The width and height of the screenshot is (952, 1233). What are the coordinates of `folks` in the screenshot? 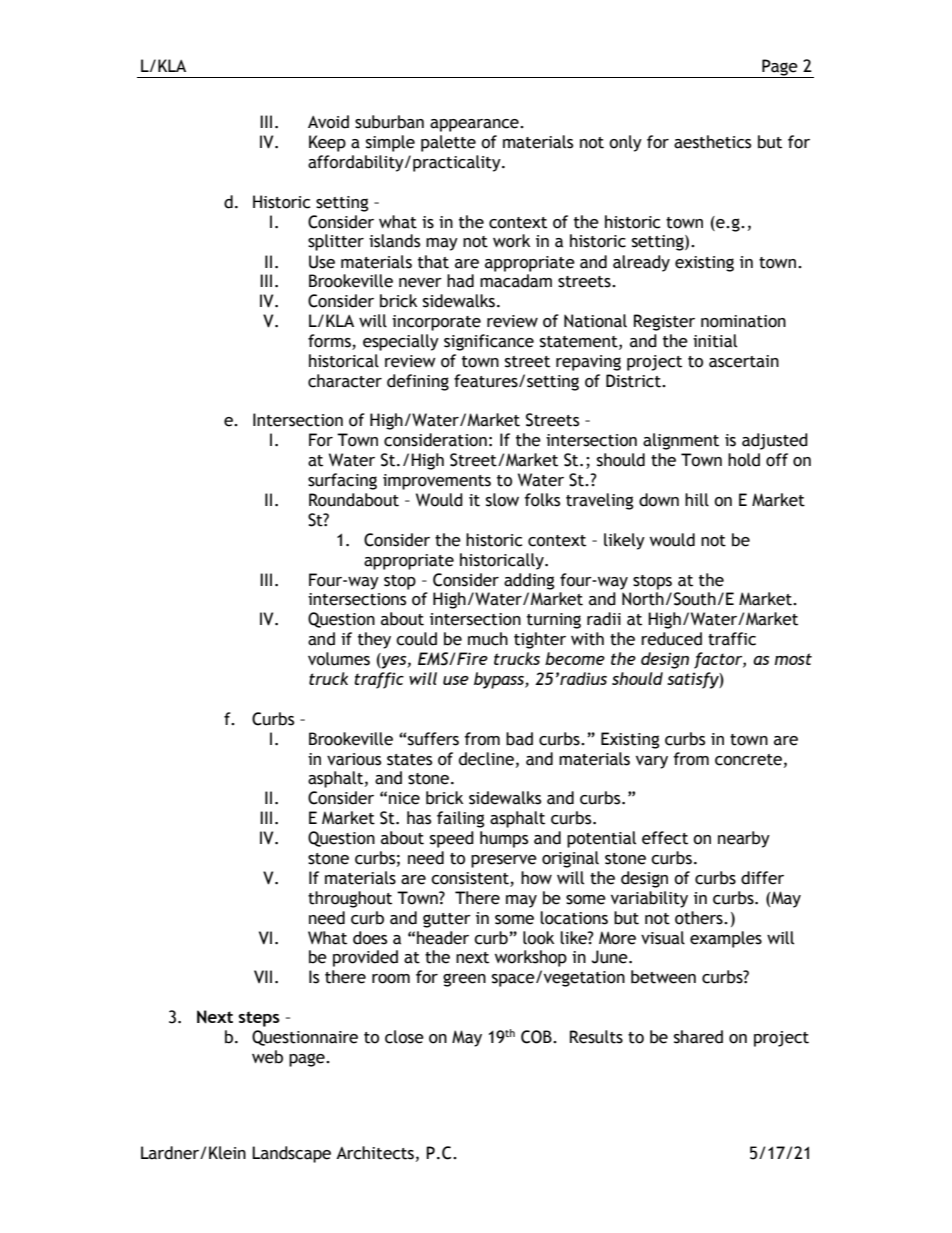 It's located at (542, 500).
